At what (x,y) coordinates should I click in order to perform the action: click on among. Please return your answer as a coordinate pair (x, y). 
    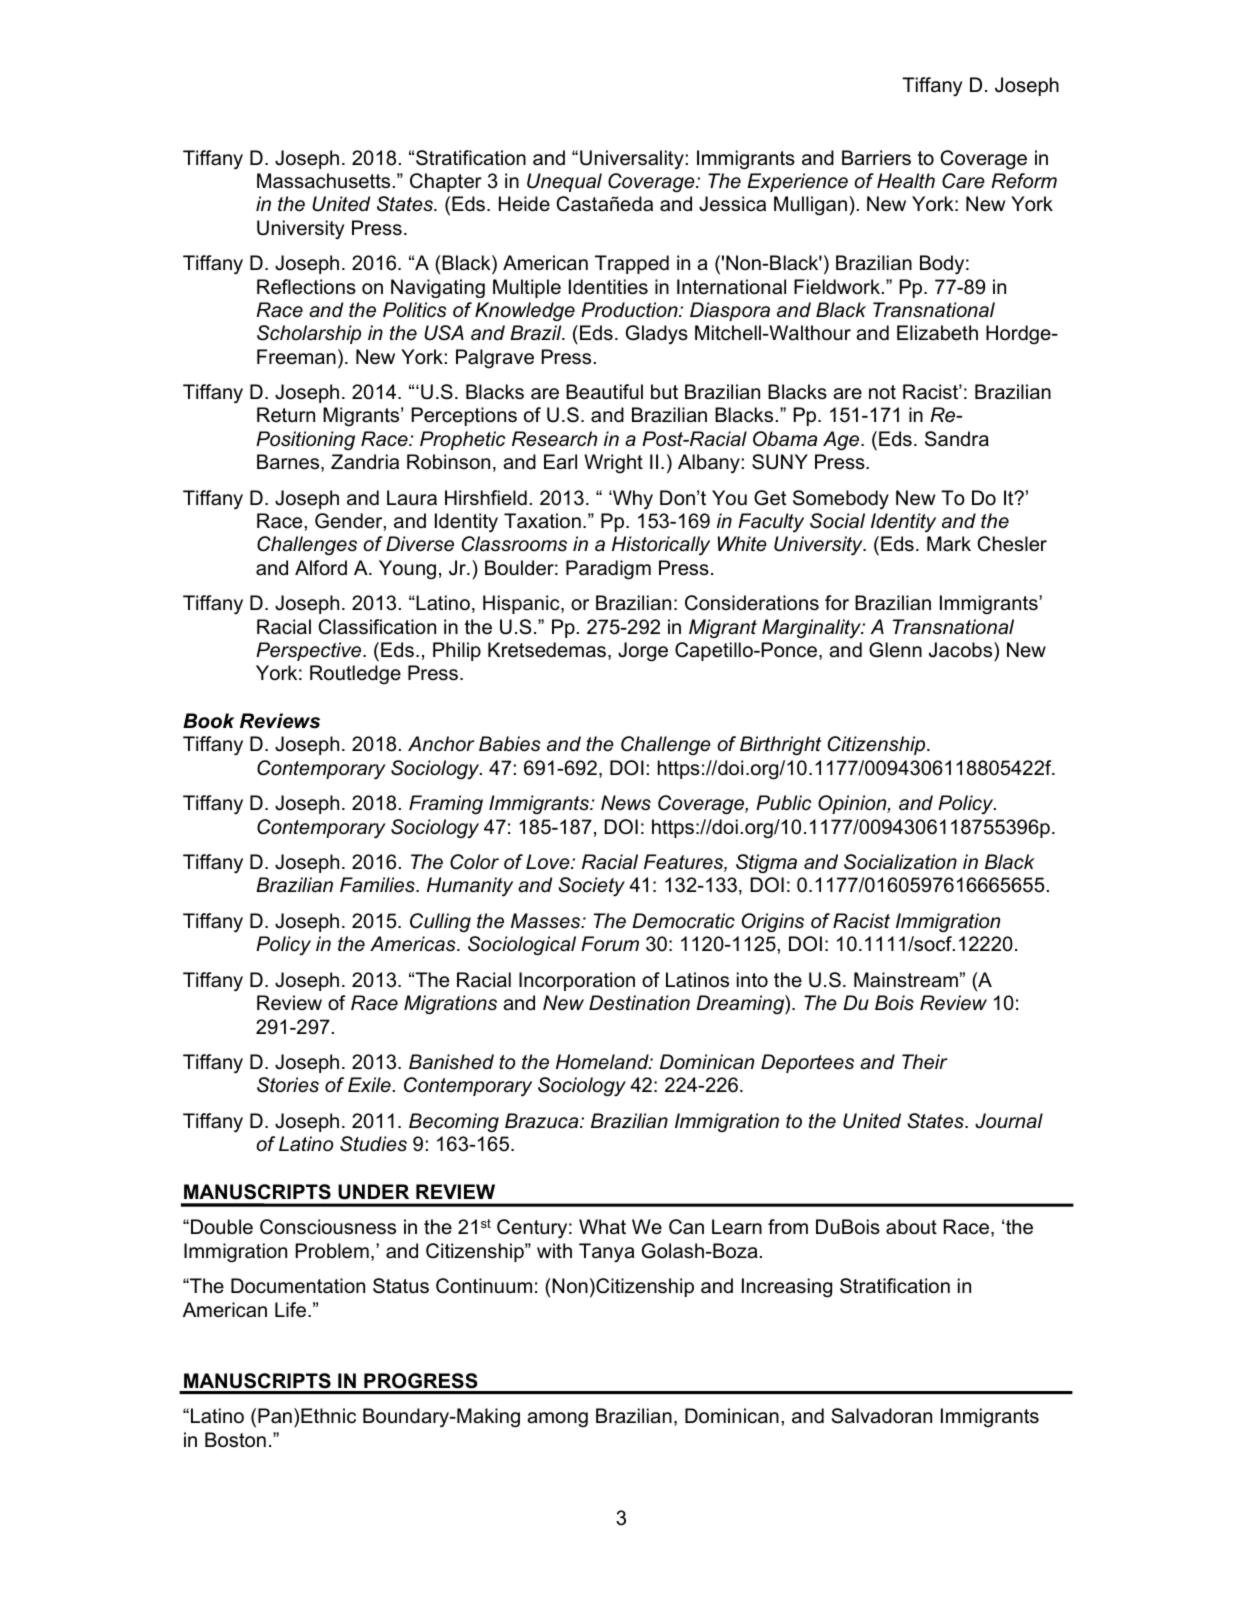
    Looking at the image, I should click on (557, 1420).
